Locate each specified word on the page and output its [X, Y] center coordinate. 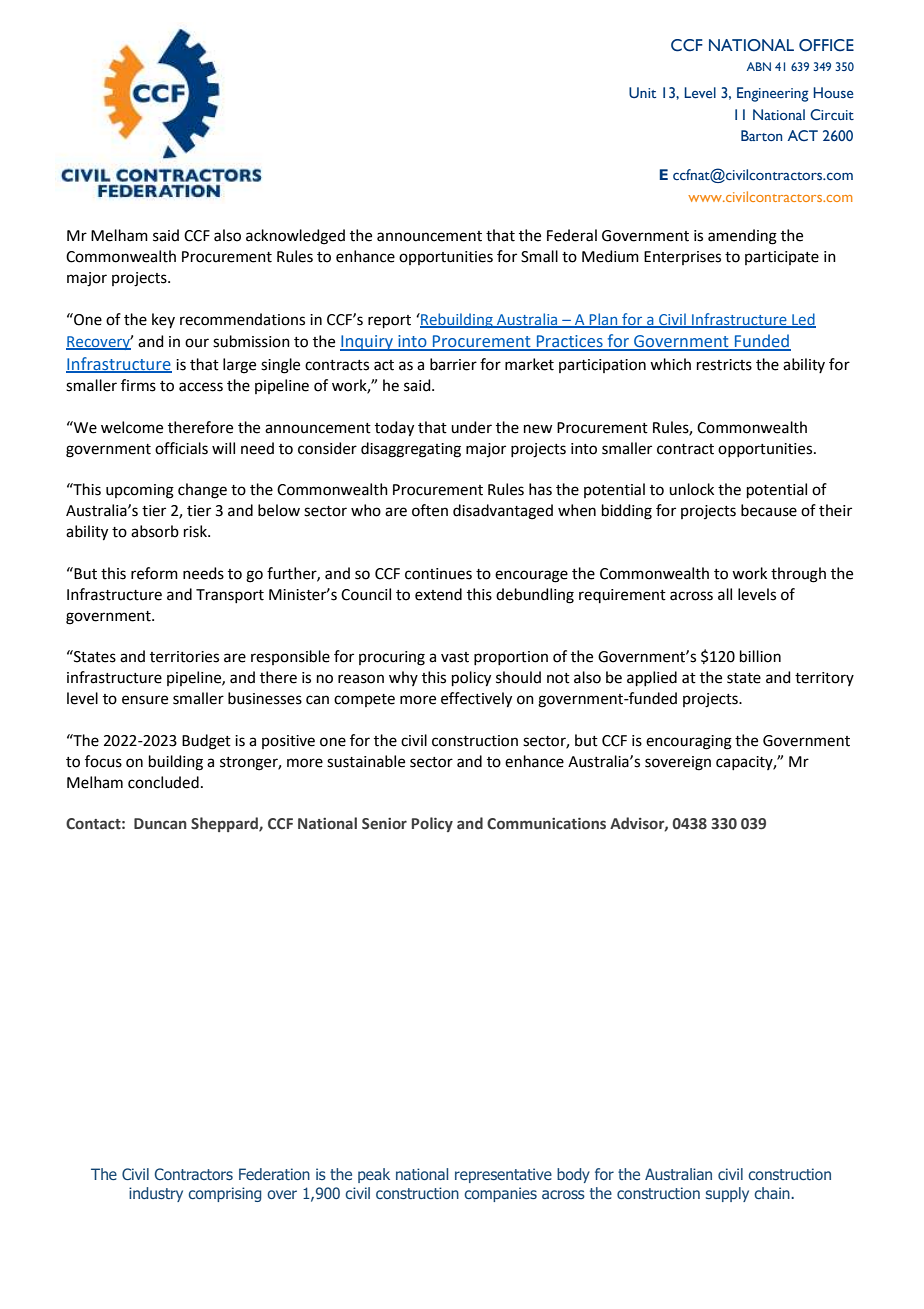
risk [196, 531]
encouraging [689, 742]
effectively [476, 700]
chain [773, 1193]
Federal [572, 235]
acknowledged [295, 237]
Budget [206, 742]
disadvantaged [503, 512]
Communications [546, 824]
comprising [225, 1194]
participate [782, 258]
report [389, 321]
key [163, 320]
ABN [759, 66]
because [769, 510]
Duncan [160, 824]
